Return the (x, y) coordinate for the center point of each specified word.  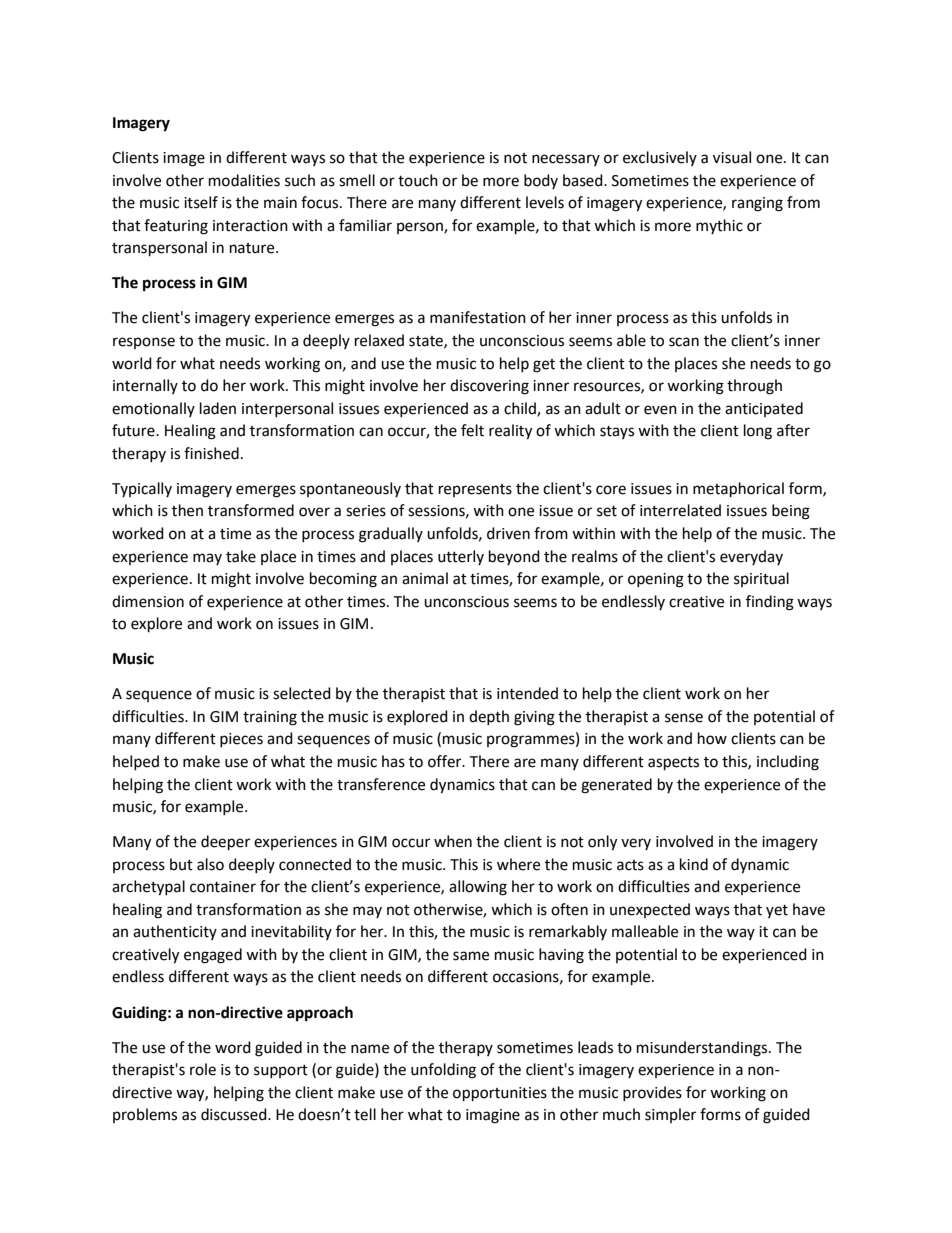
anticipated (764, 409)
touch (418, 180)
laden (218, 408)
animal (425, 578)
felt (472, 430)
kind (694, 864)
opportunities (500, 1094)
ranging (757, 204)
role (203, 1069)
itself (201, 202)
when (453, 841)
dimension (148, 601)
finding (770, 603)
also (210, 864)
